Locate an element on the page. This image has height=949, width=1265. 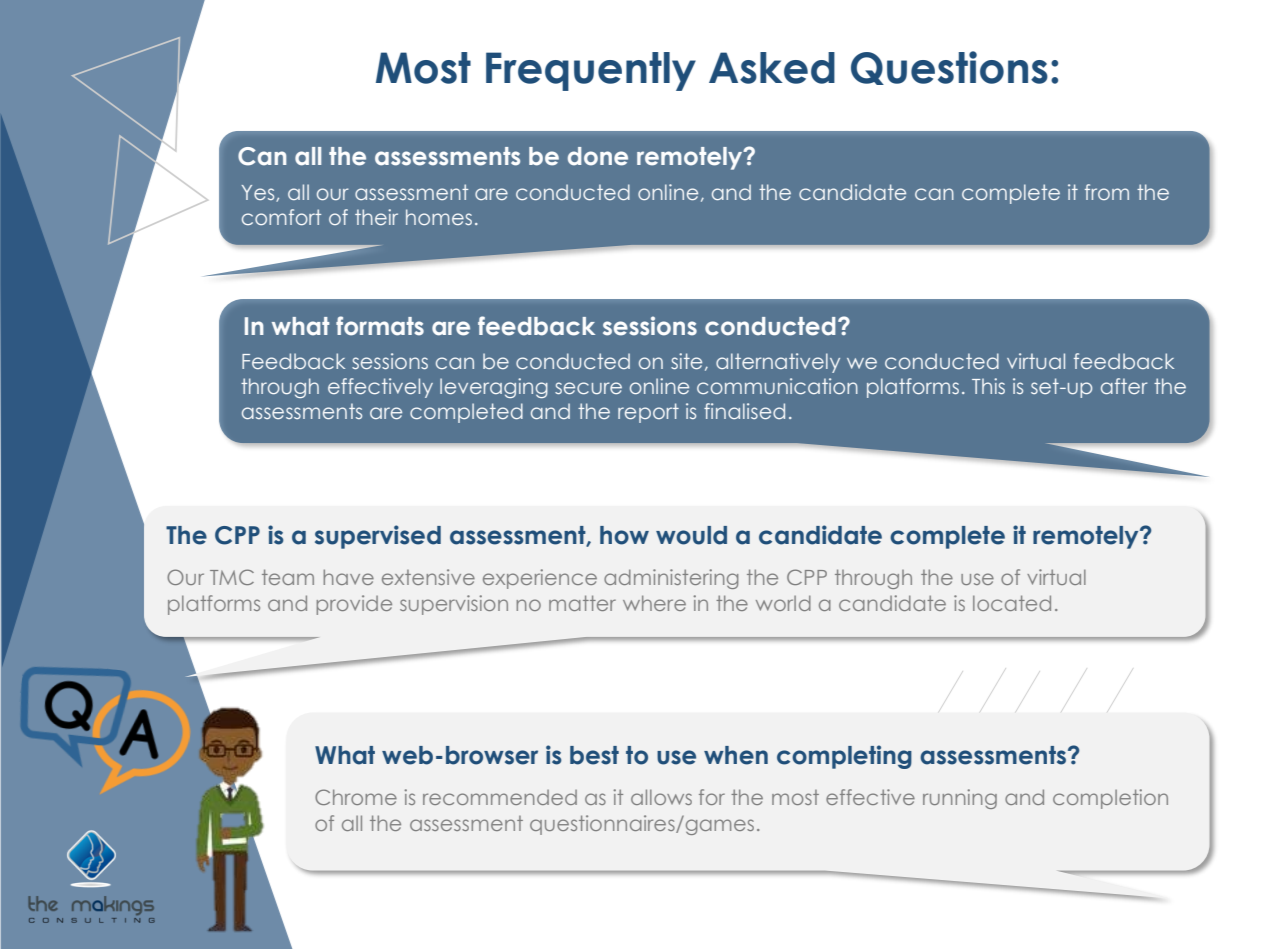
Asked is located at coordinates (772, 68).
